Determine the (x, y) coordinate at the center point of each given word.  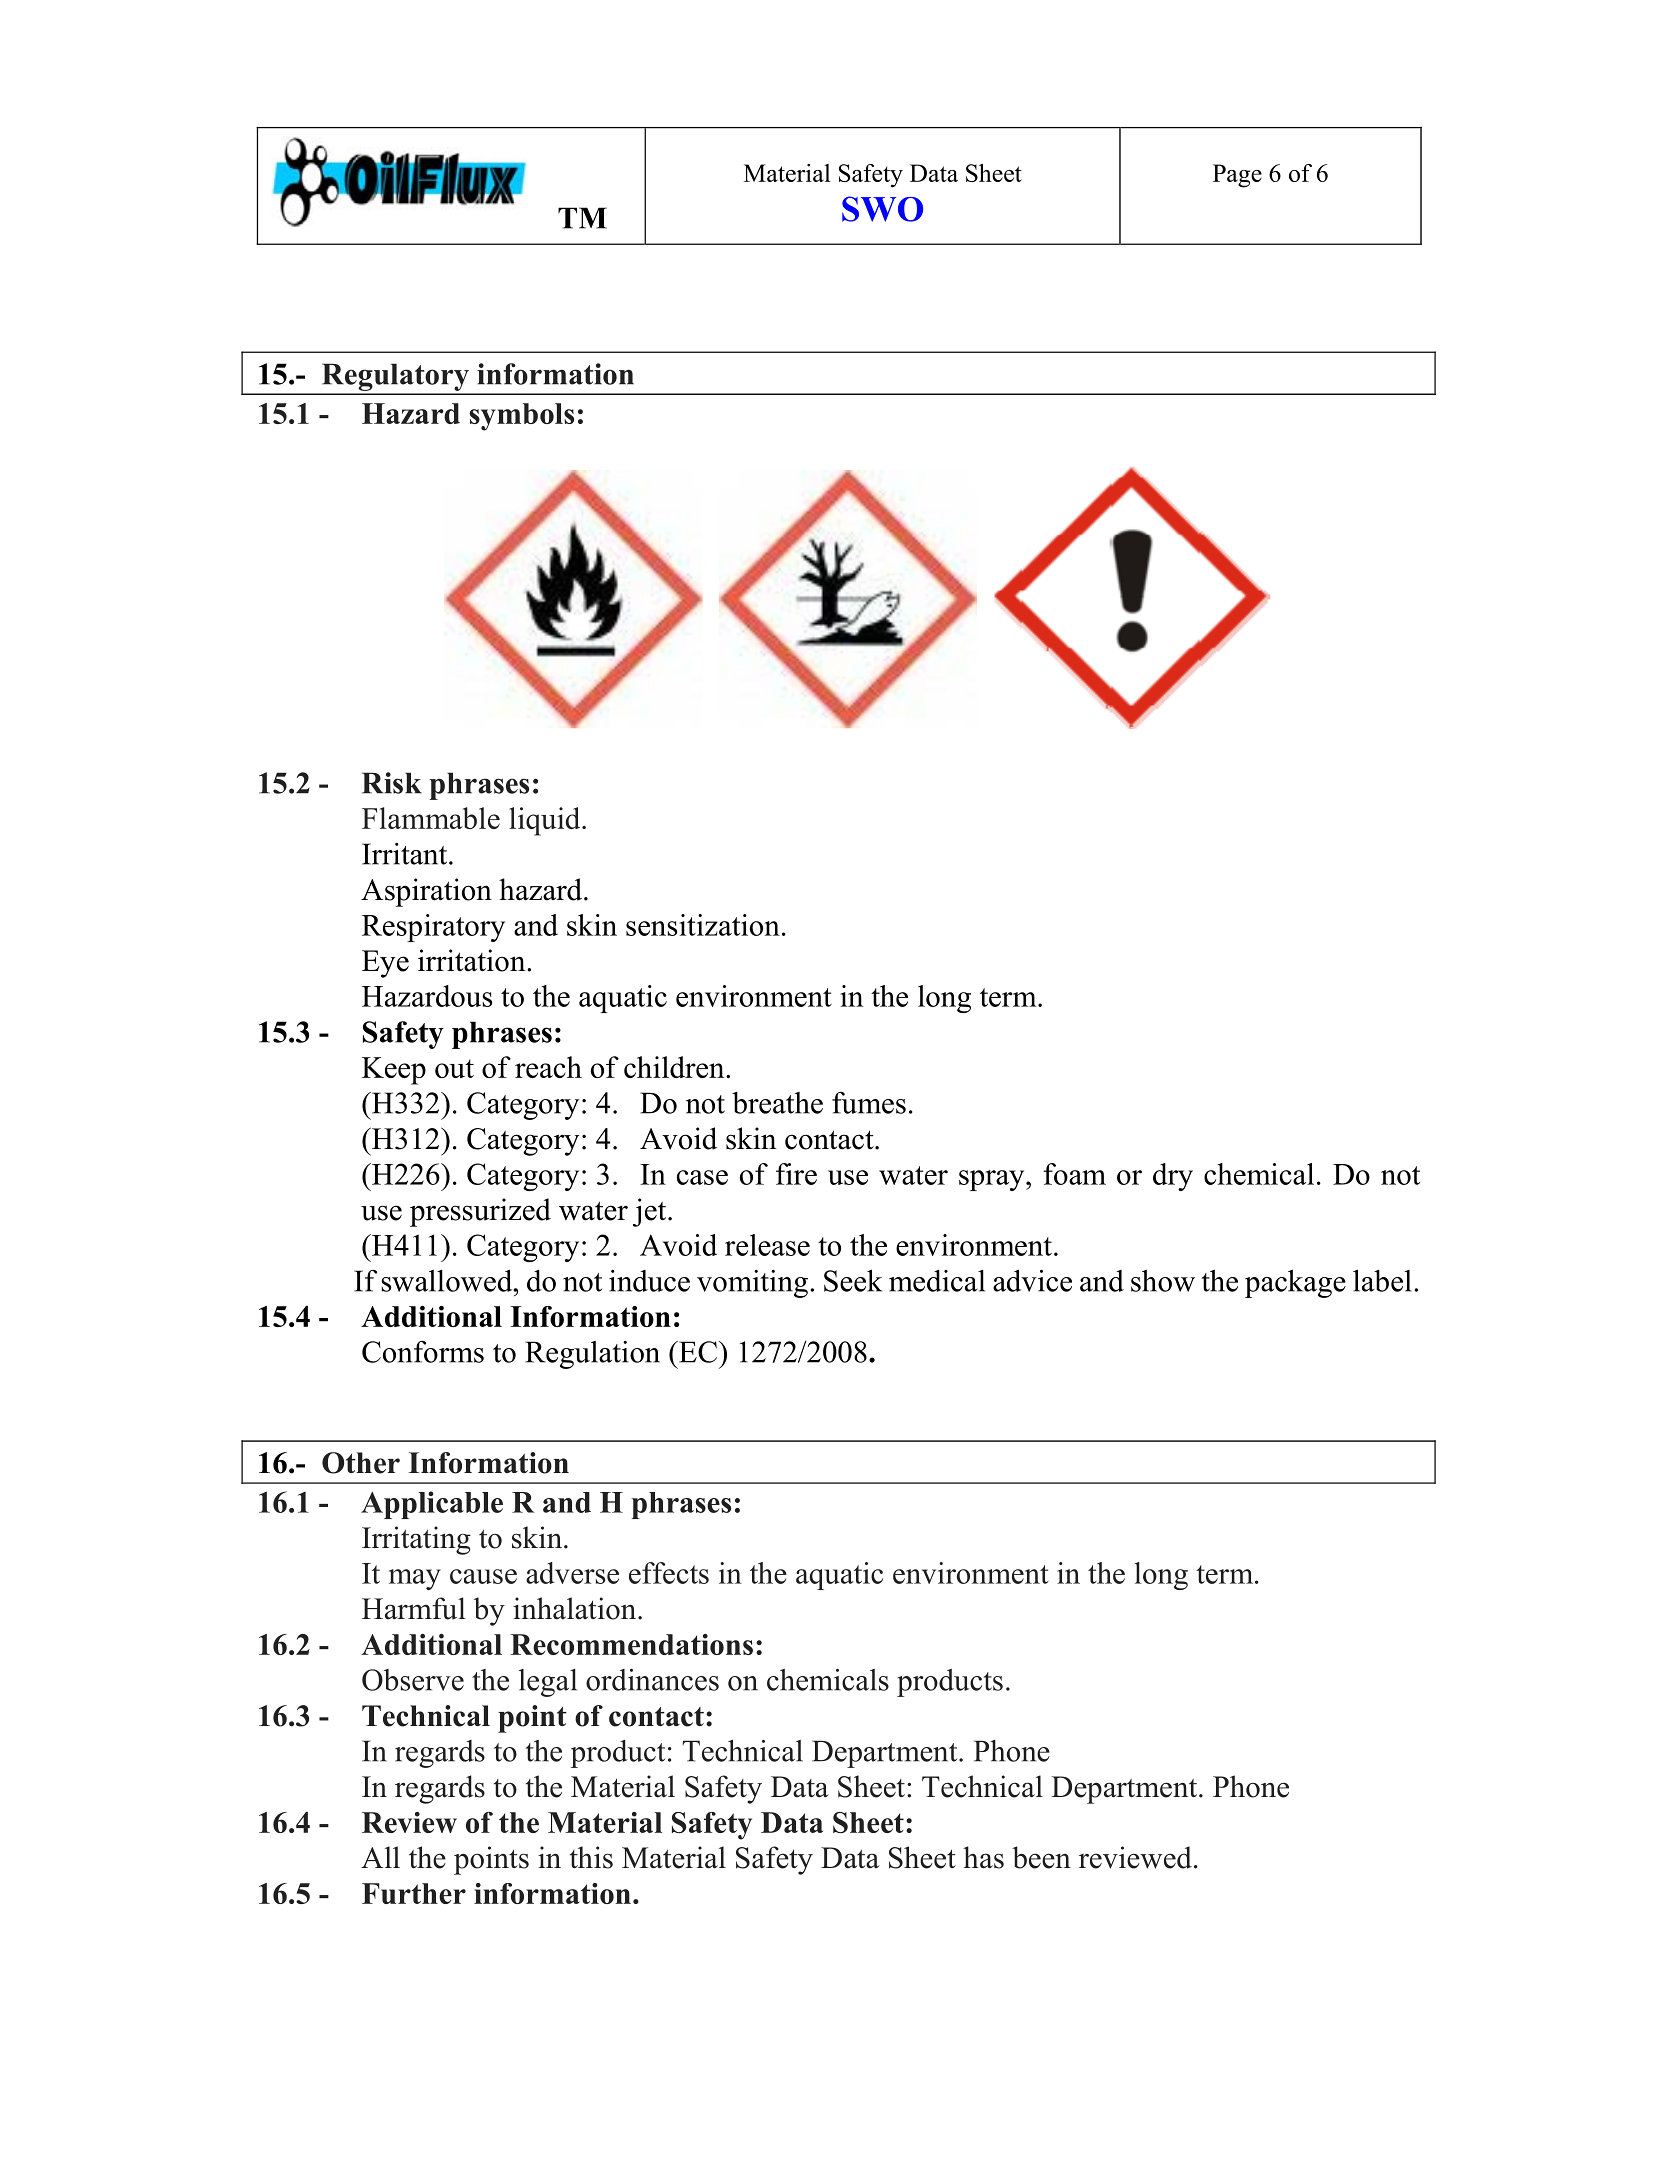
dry (1173, 1177)
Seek (853, 1280)
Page (1237, 176)
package (1295, 1284)
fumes (869, 1103)
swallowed (448, 1280)
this (591, 1857)
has (983, 1857)
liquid (546, 821)
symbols (521, 417)
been (1041, 1857)
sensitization (703, 925)
